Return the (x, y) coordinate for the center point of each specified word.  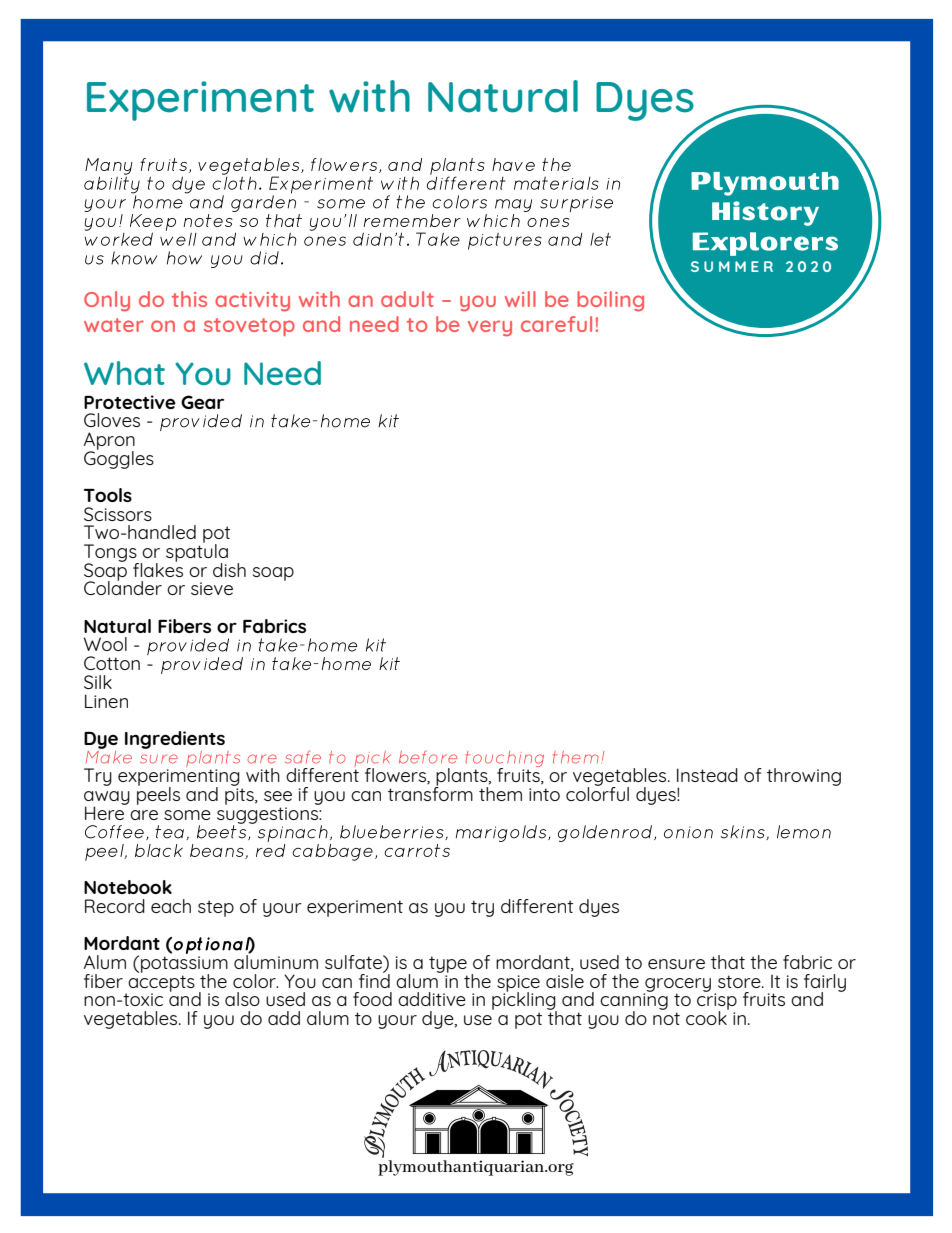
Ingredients (175, 740)
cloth (234, 182)
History (765, 213)
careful (556, 324)
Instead (707, 775)
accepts (160, 984)
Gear (202, 402)
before (428, 757)
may (513, 205)
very (490, 328)
